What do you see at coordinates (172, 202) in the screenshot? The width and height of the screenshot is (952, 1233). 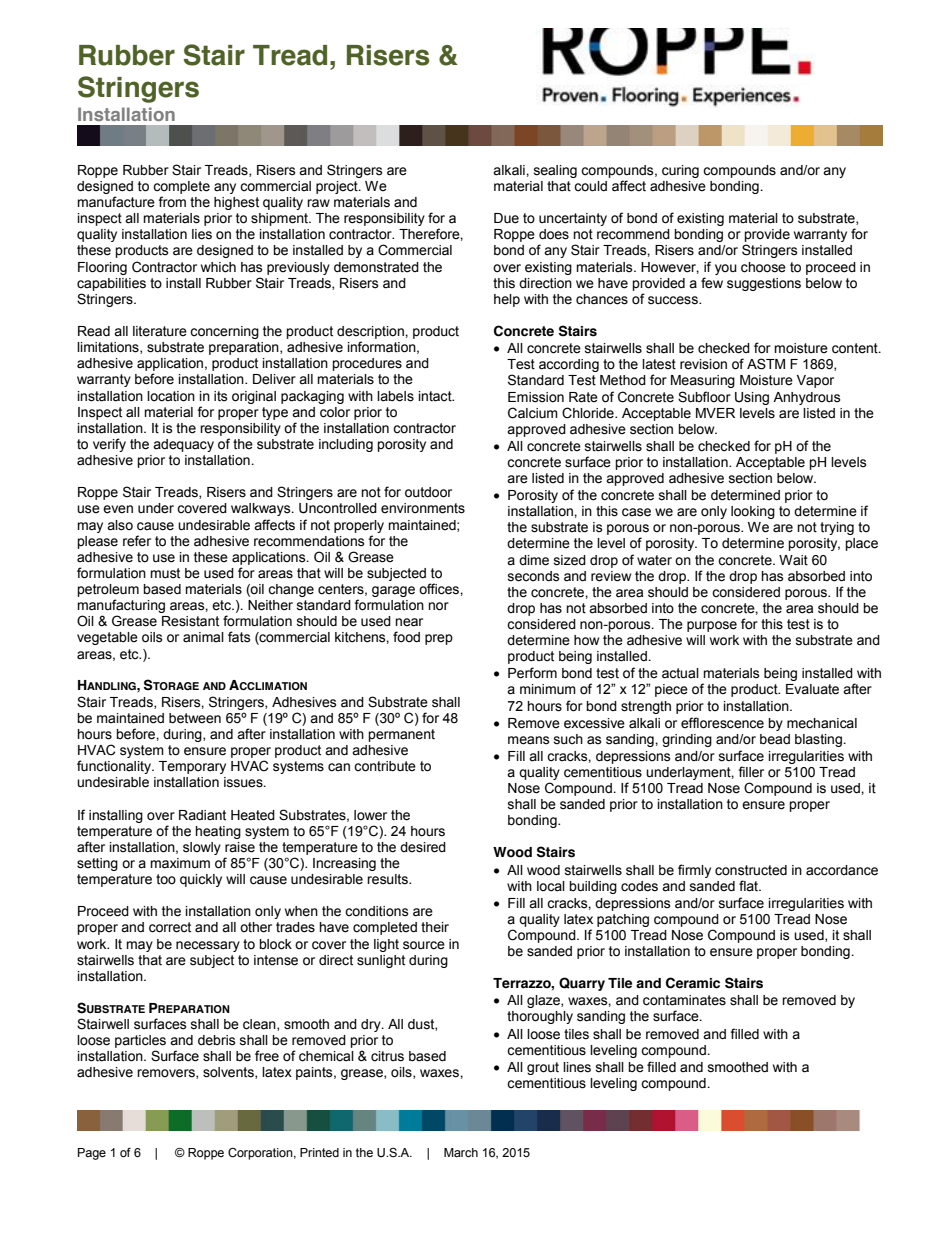 I see `from` at bounding box center [172, 202].
